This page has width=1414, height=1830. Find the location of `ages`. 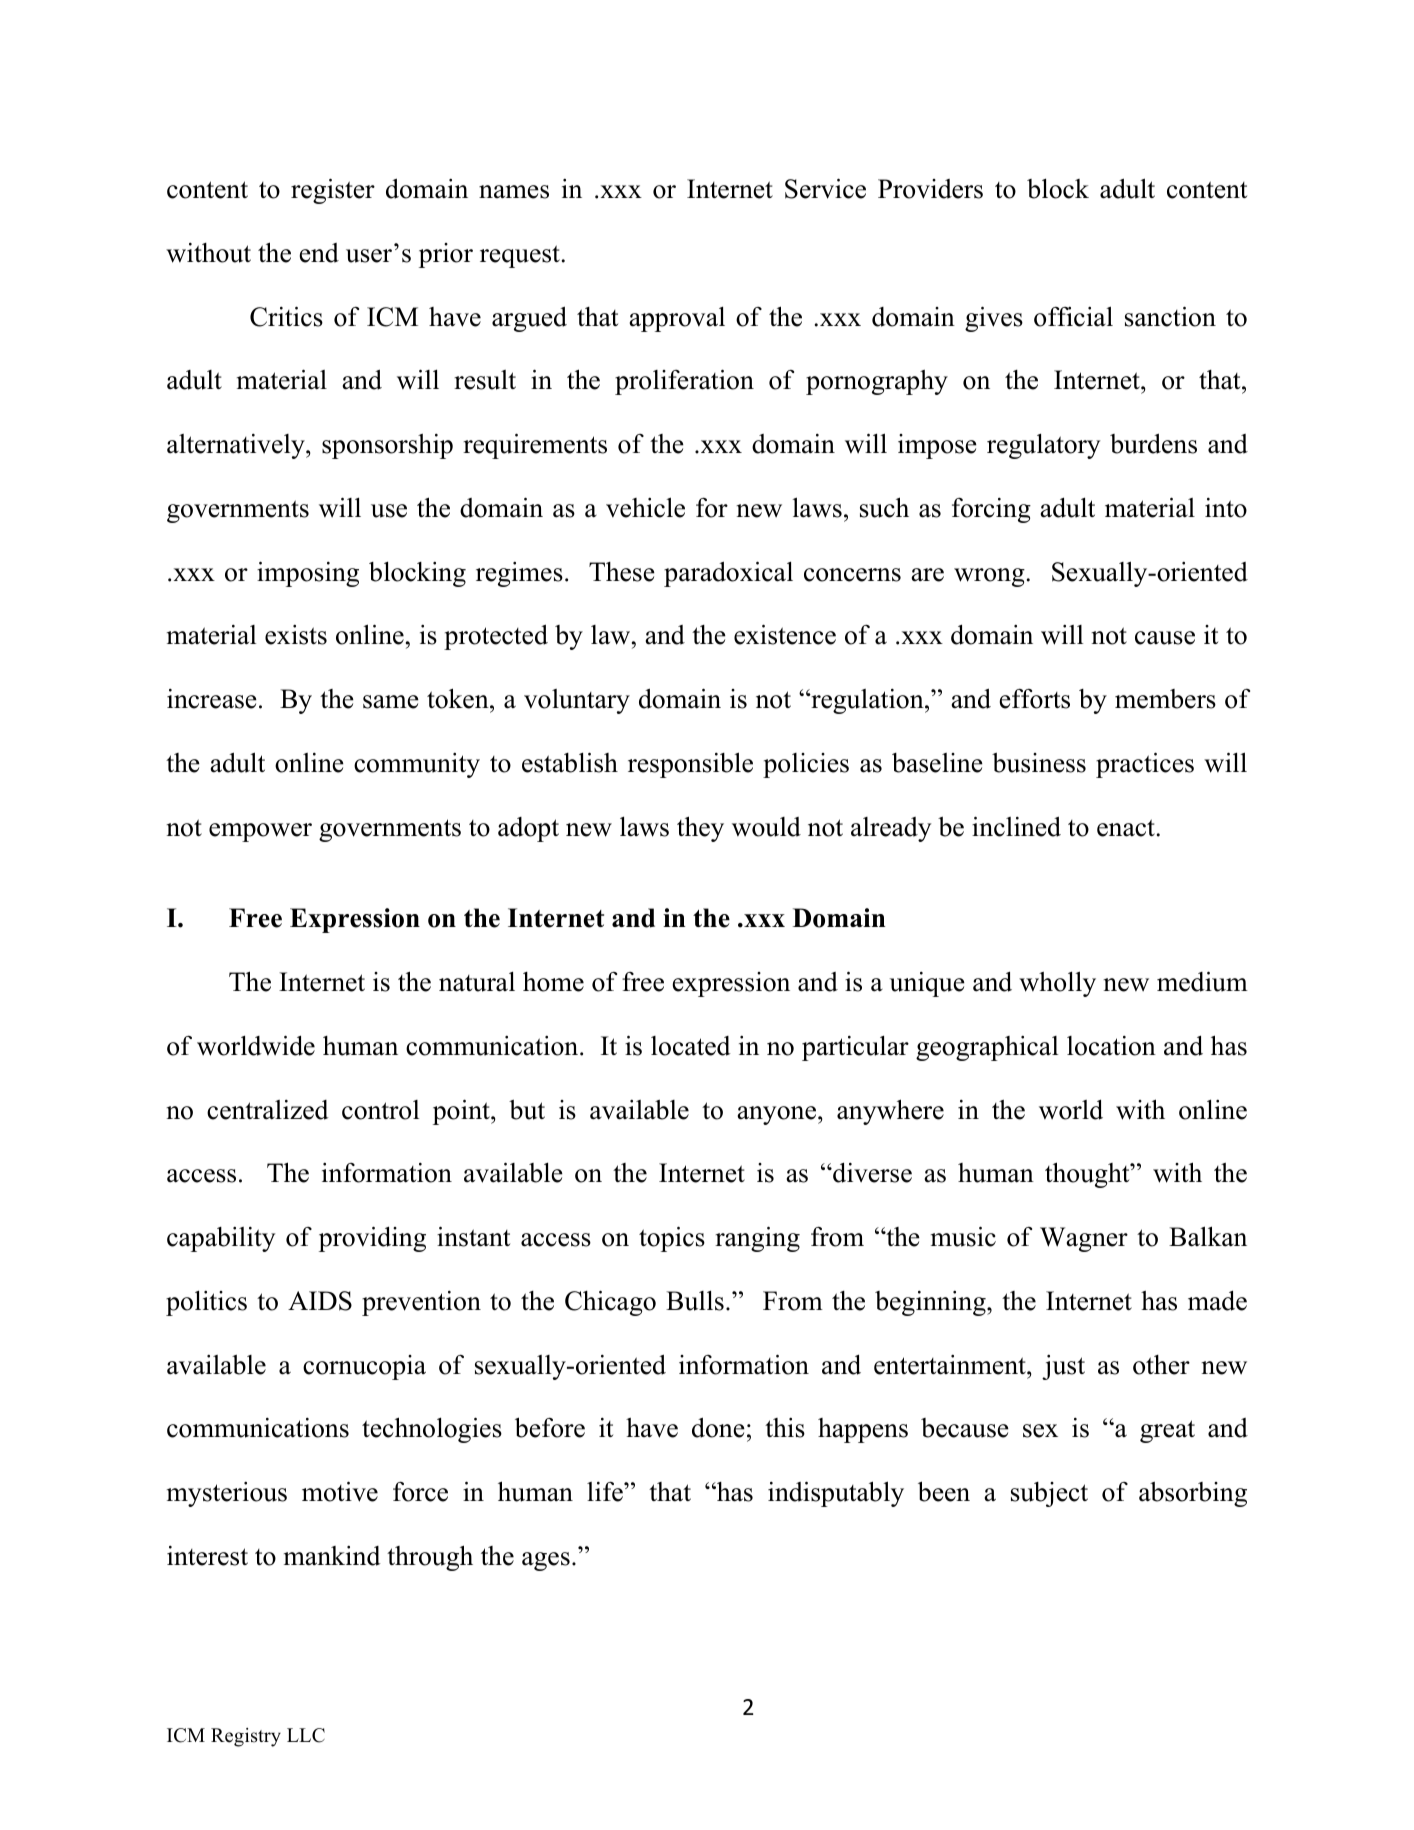

ages is located at coordinates (546, 1561).
